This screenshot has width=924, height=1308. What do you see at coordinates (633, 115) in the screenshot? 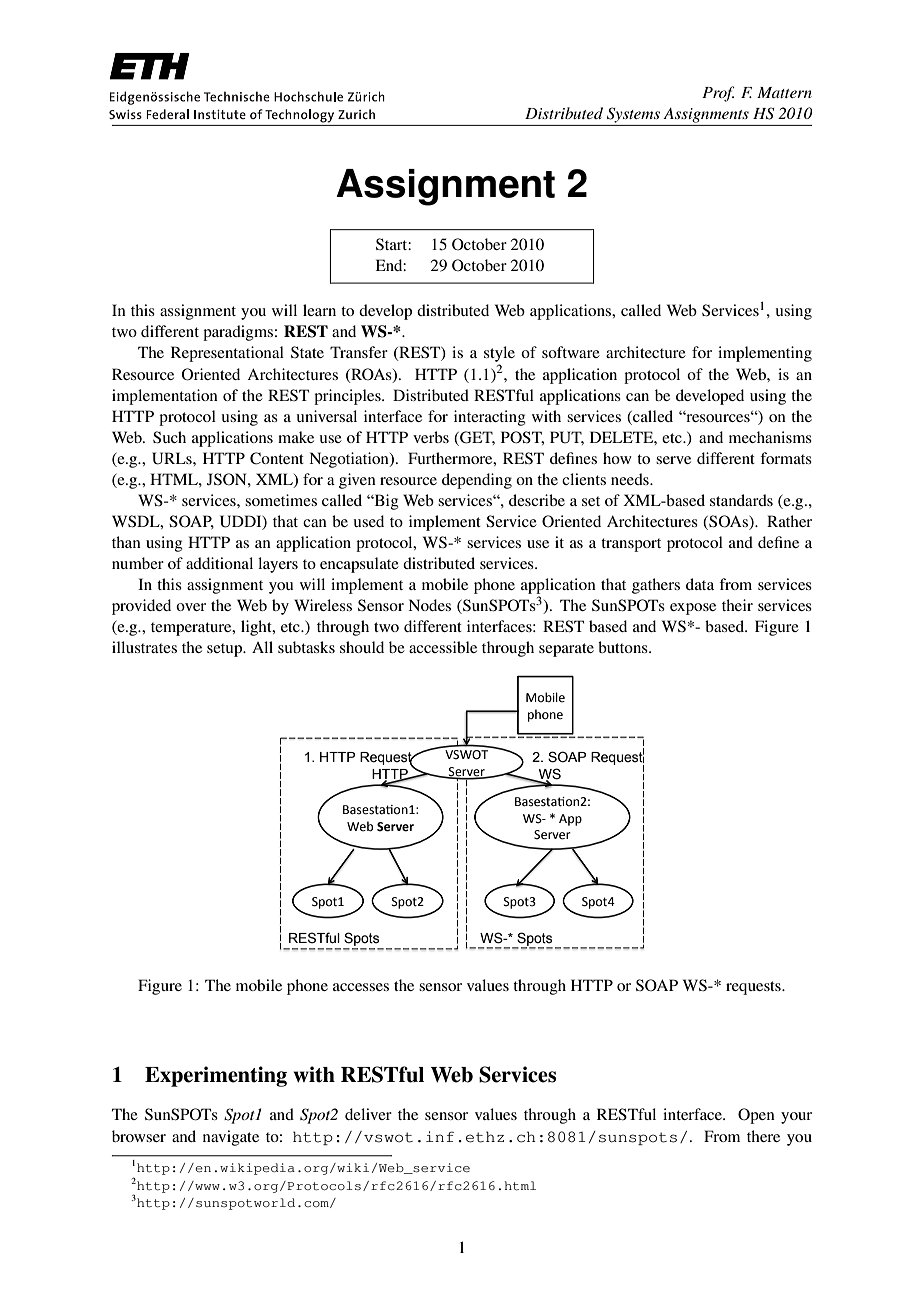
I see `Systems` at bounding box center [633, 115].
